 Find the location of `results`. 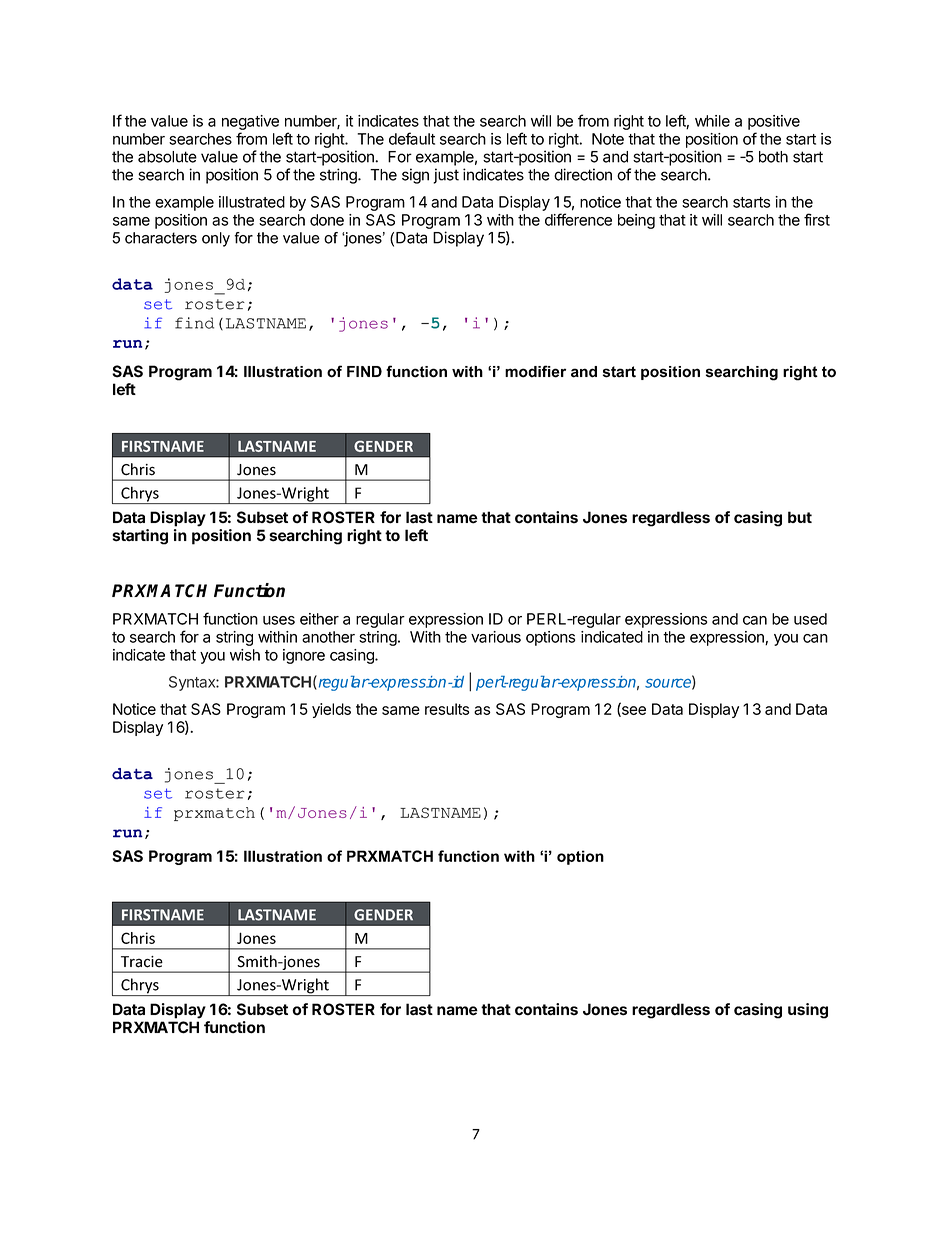

results is located at coordinates (447, 709).
